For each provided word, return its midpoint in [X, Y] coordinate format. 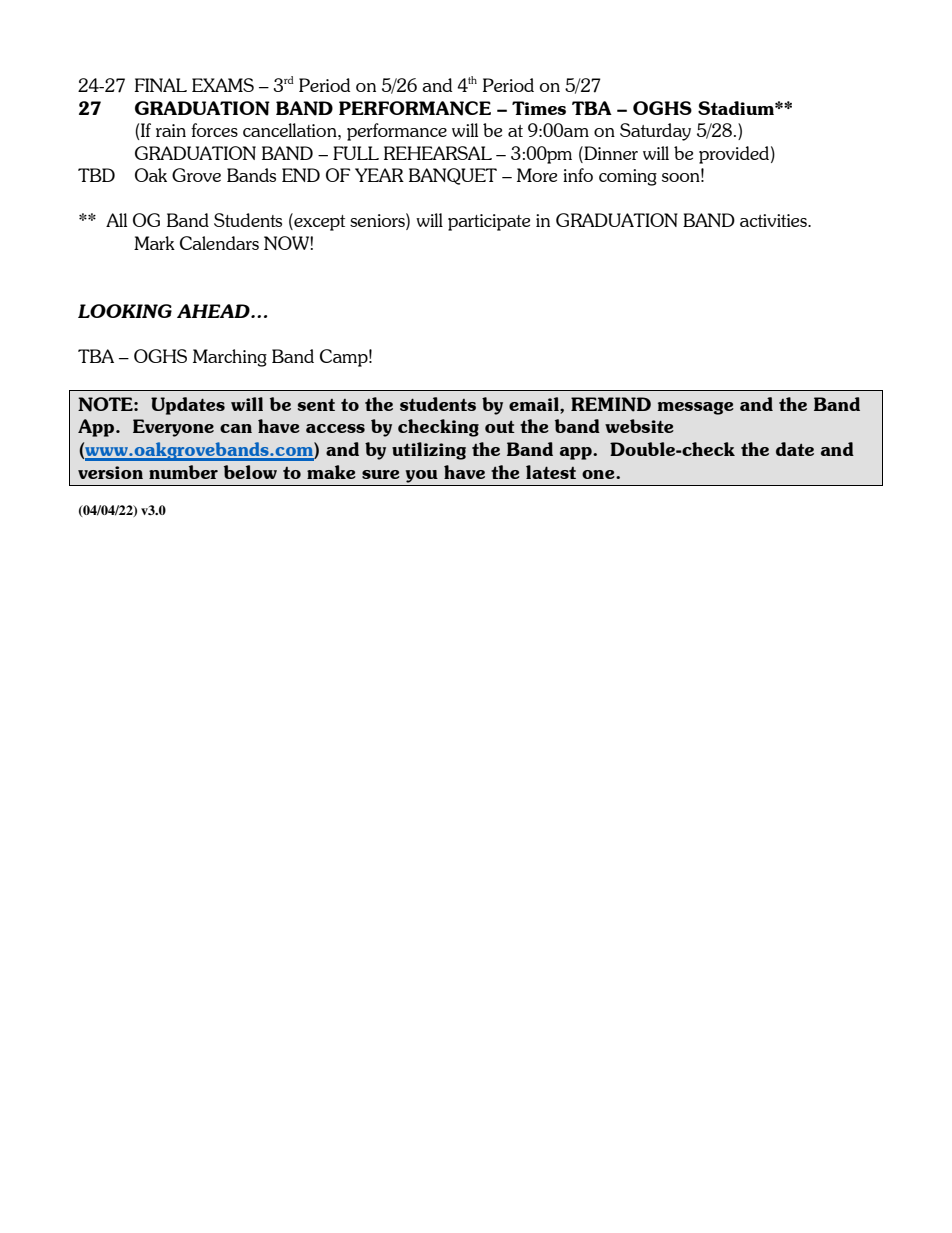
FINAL [160, 85]
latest [551, 472]
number [183, 472]
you [422, 476]
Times [539, 108]
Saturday [655, 132]
